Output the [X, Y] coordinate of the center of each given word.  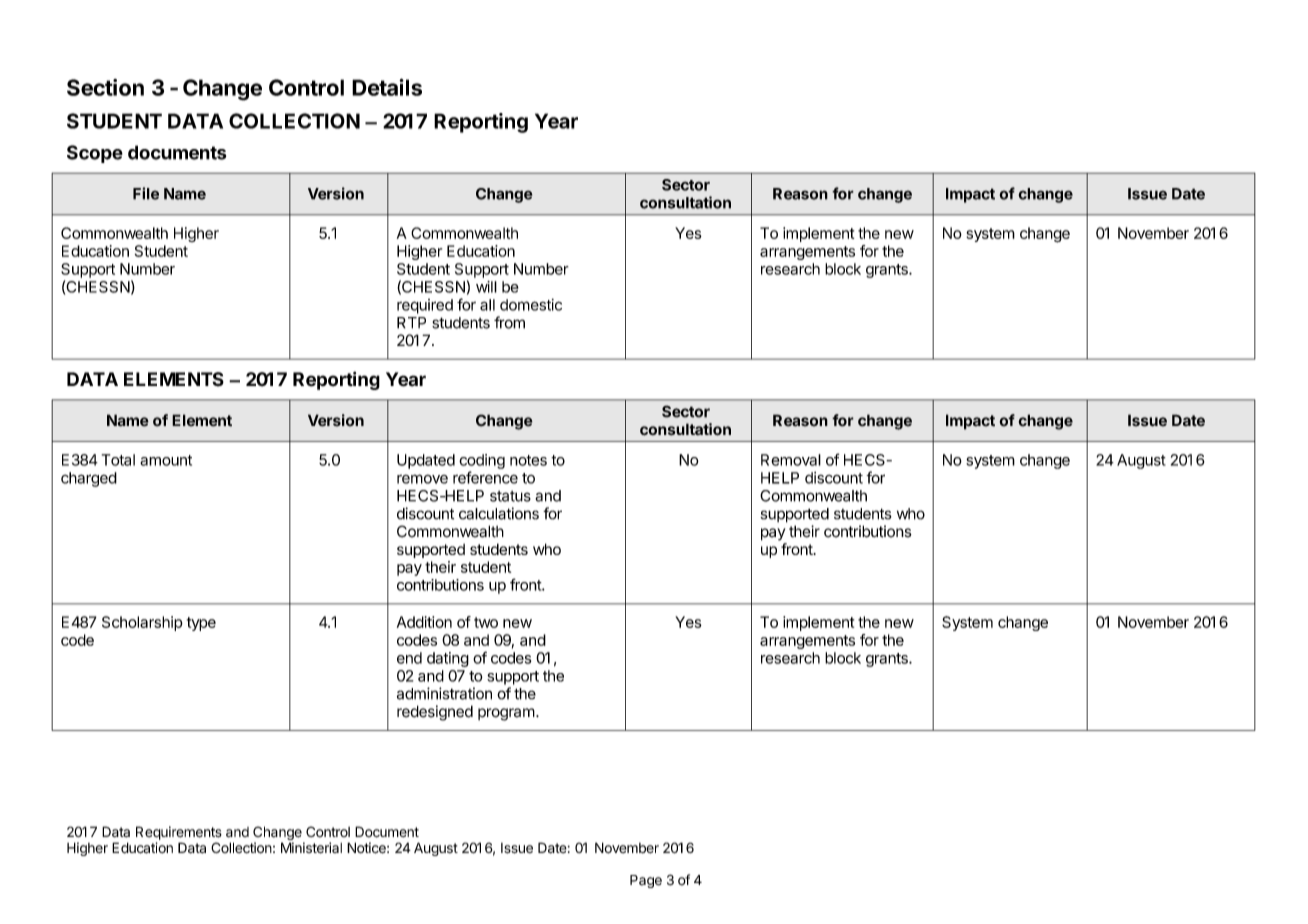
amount [166, 460]
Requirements [179, 833]
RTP [411, 323]
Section [105, 87]
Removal [791, 460]
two [486, 622]
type [201, 624]
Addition [424, 622]
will [486, 287]
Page [646, 881]
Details [387, 87]
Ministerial [311, 848]
